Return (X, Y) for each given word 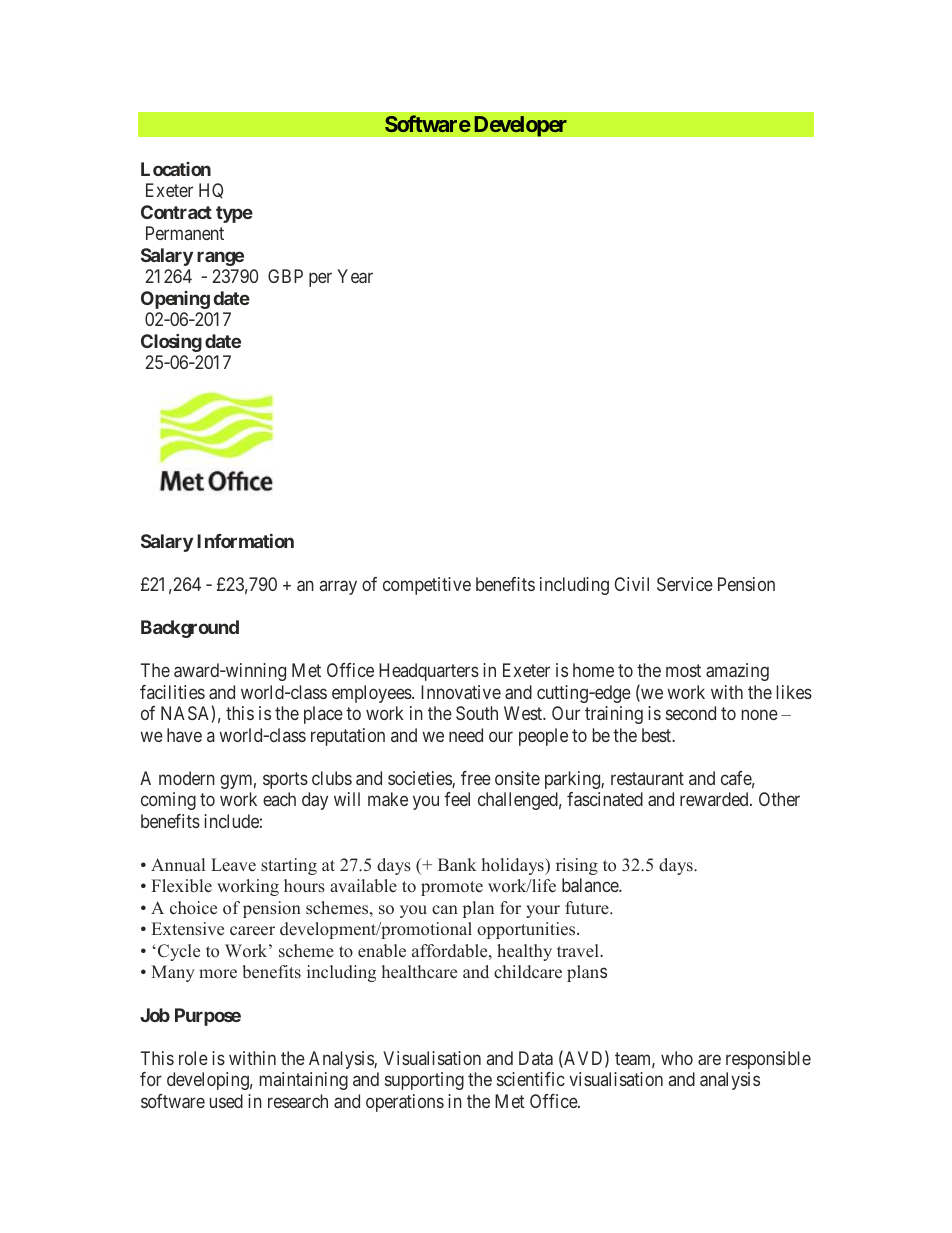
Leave (233, 865)
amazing (737, 672)
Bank (457, 864)
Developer (520, 126)
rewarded (715, 799)
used (226, 1101)
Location (176, 169)
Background (190, 629)
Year (355, 276)
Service (685, 584)
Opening (175, 300)
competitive (427, 586)
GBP (285, 276)
